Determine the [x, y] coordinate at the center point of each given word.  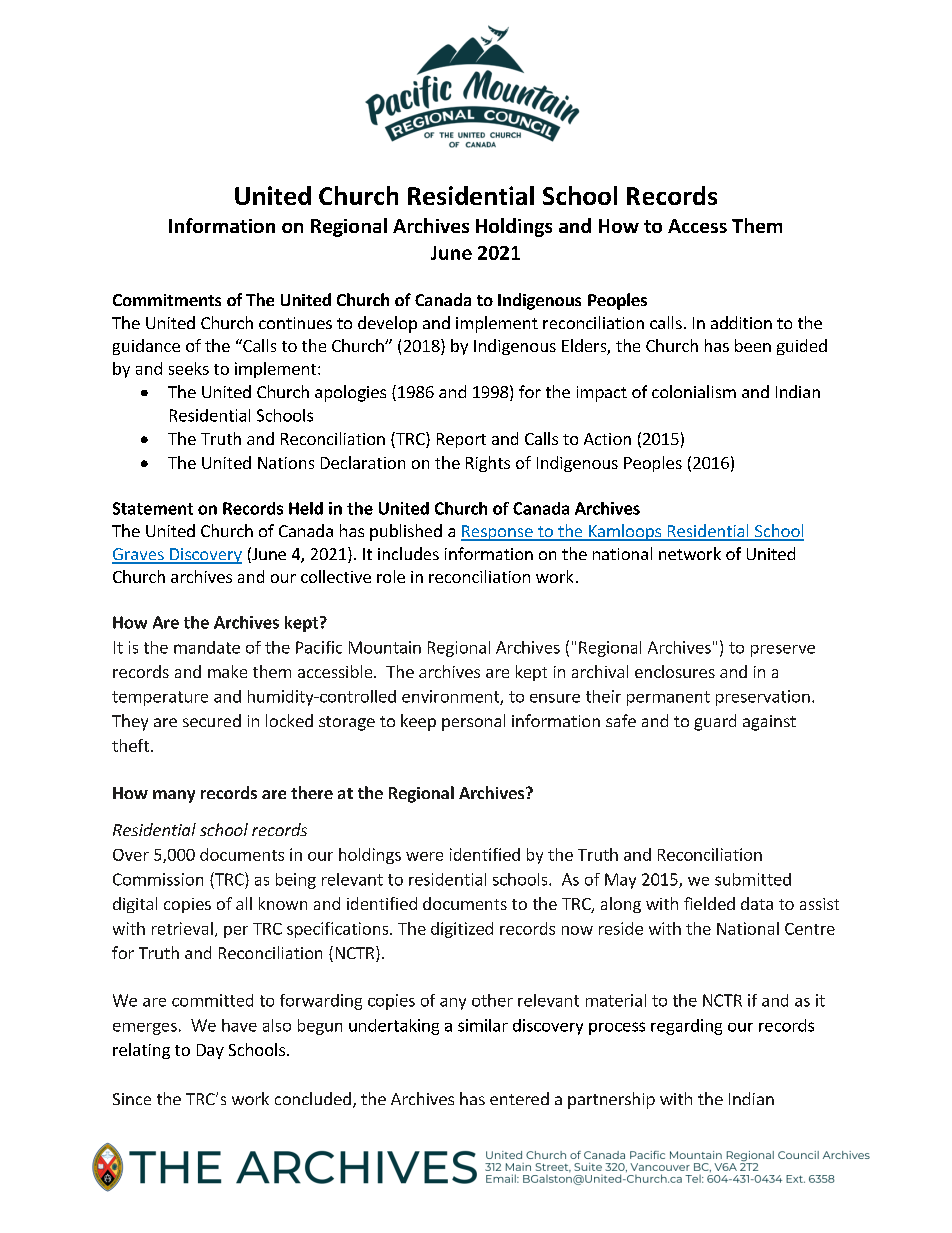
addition [741, 322]
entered [519, 1098]
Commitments [167, 300]
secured [212, 720]
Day [210, 1051]
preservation [763, 698]
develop [387, 324]
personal [473, 722]
